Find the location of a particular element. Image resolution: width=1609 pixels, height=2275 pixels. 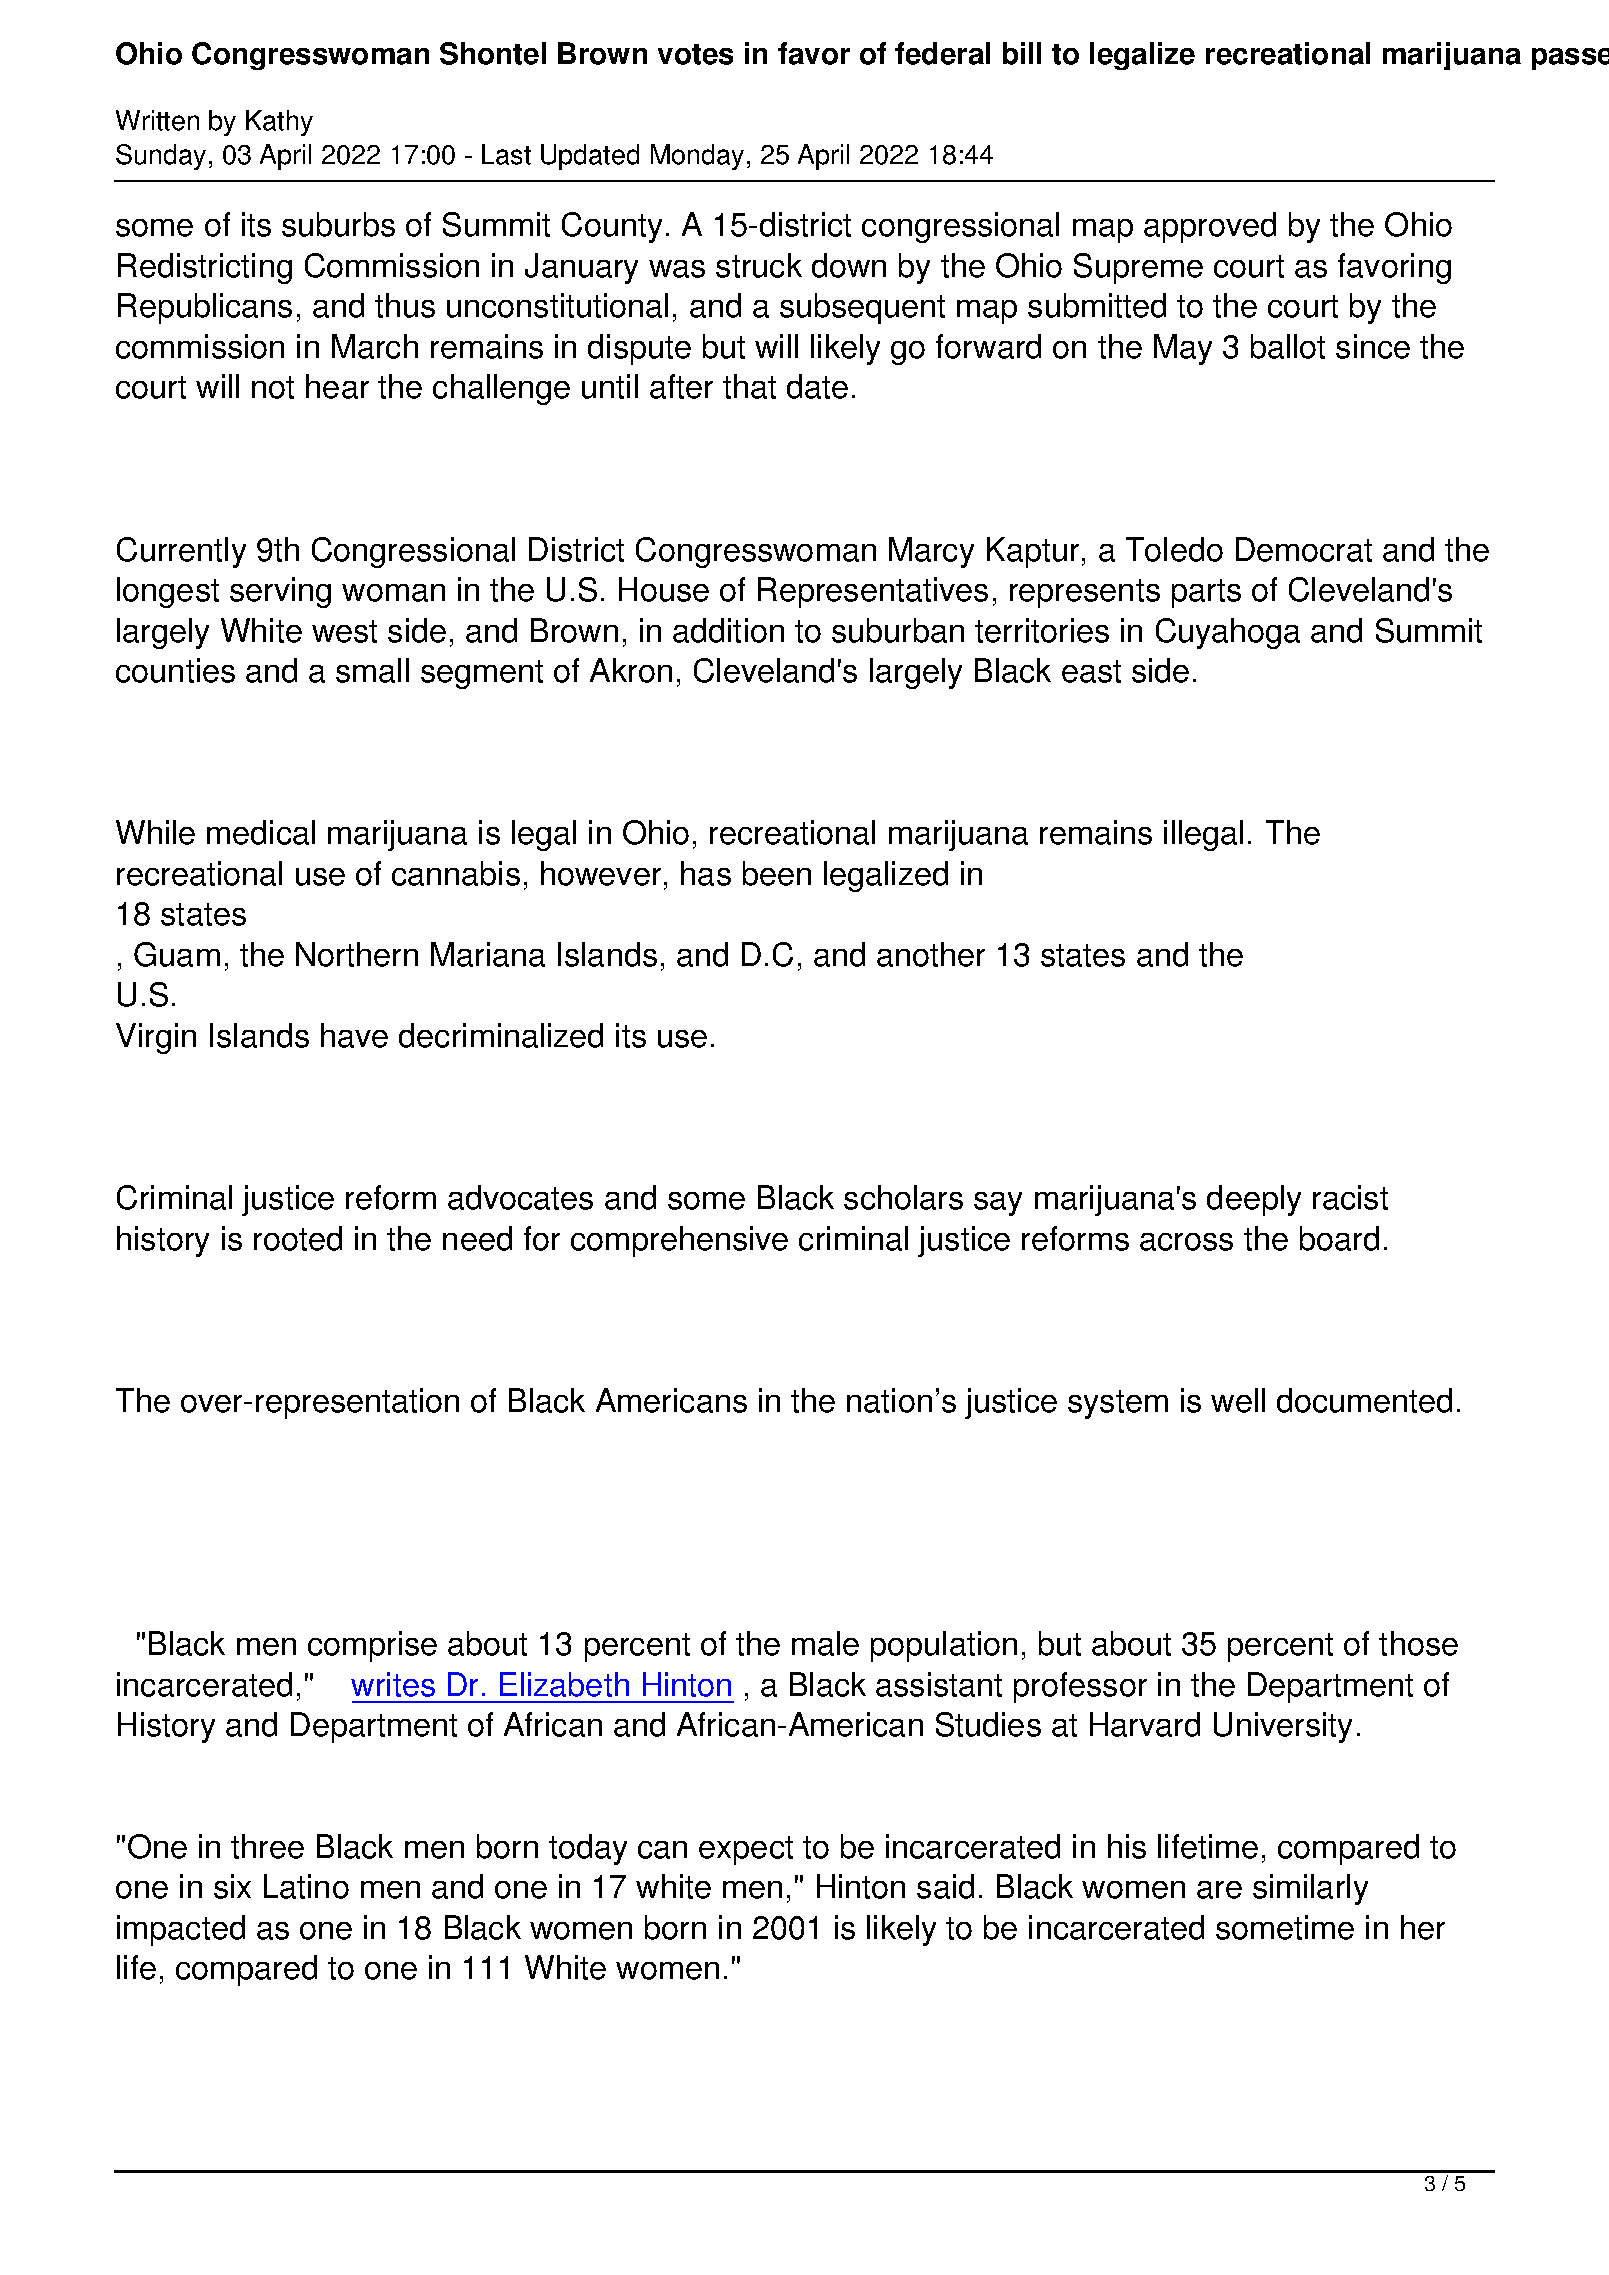

rooted is located at coordinates (298, 1238).
